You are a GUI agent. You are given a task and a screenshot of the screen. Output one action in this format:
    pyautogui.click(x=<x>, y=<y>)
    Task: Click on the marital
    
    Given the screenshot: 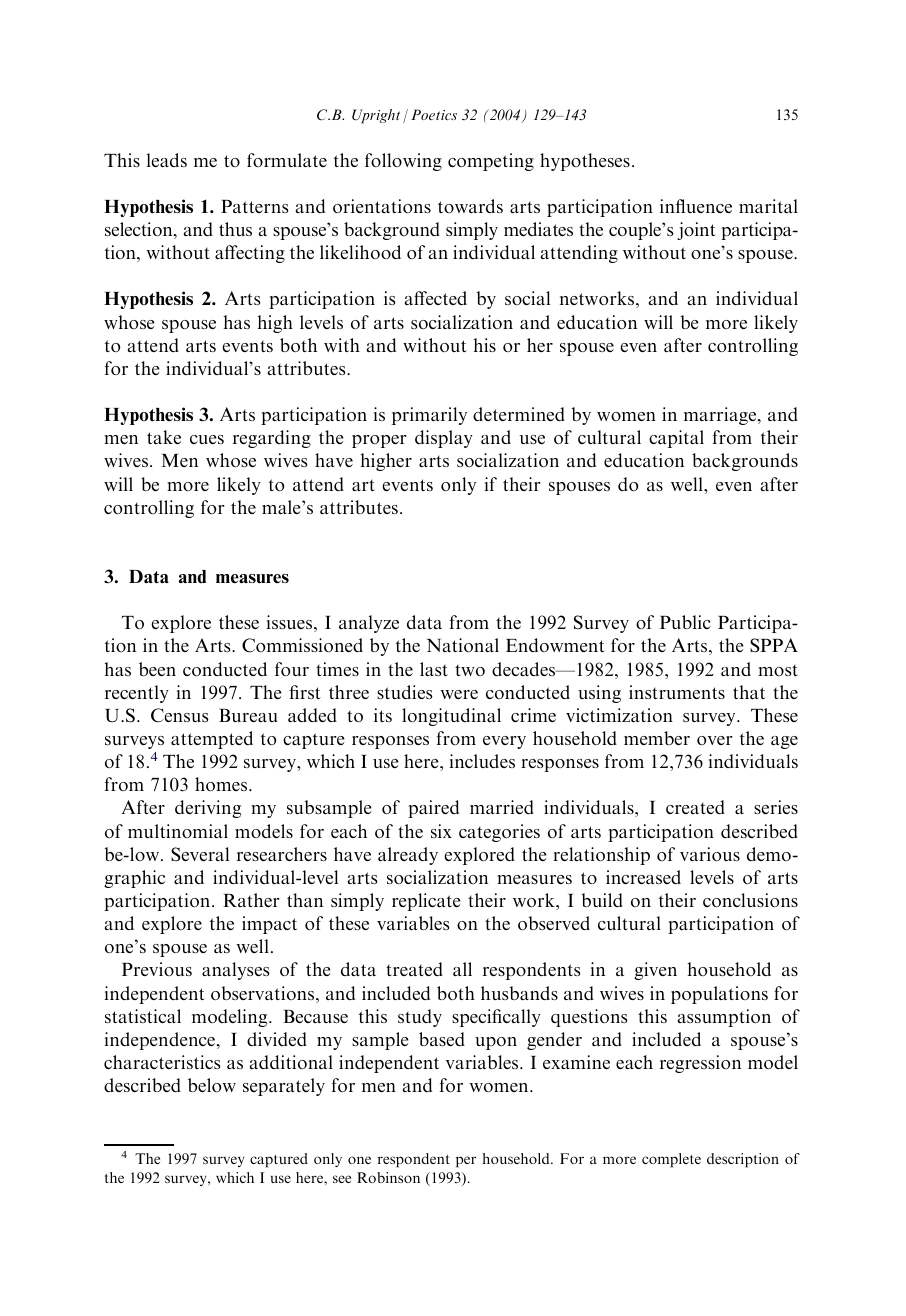 What is the action you would take?
    pyautogui.click(x=768, y=206)
